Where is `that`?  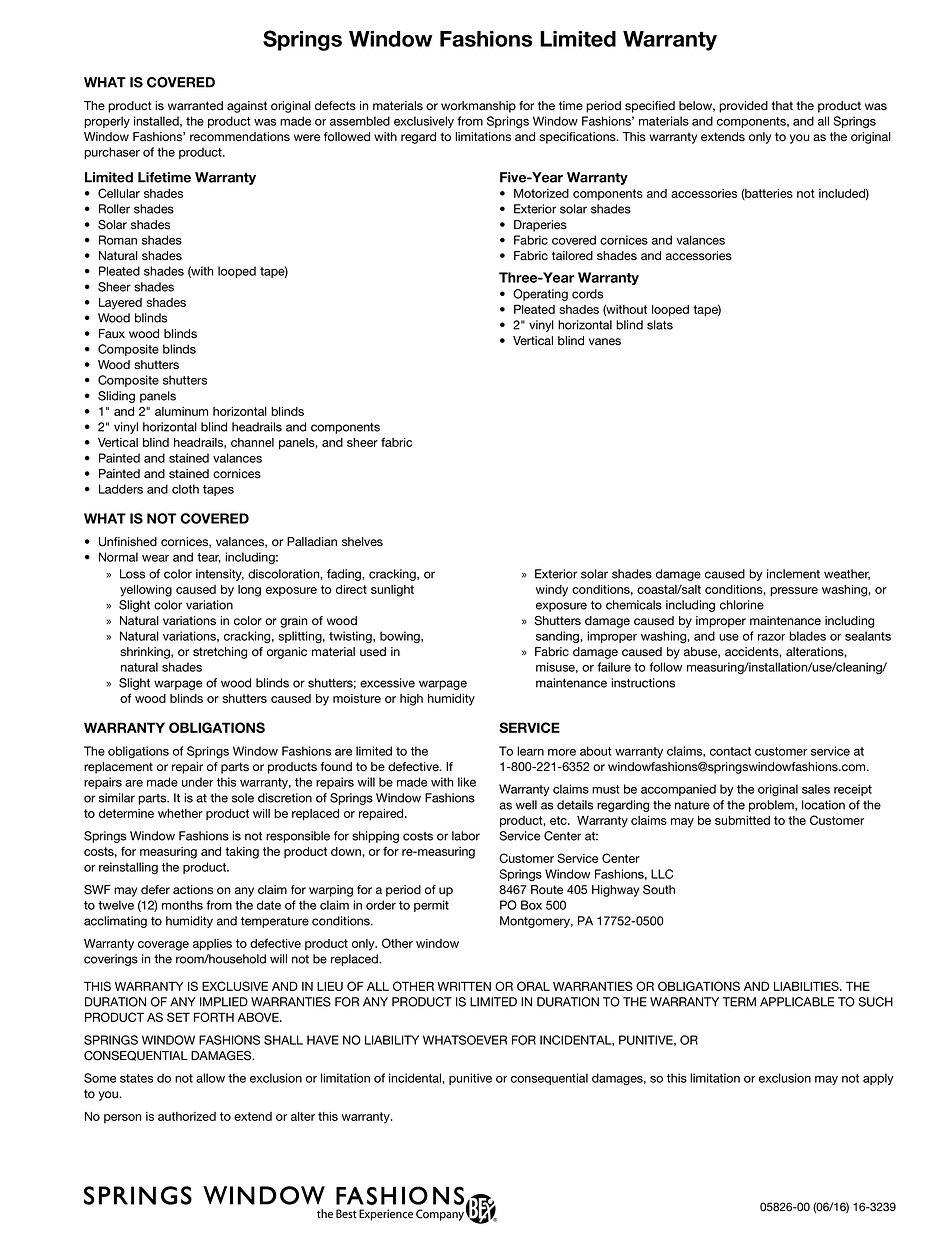 that is located at coordinates (782, 106).
